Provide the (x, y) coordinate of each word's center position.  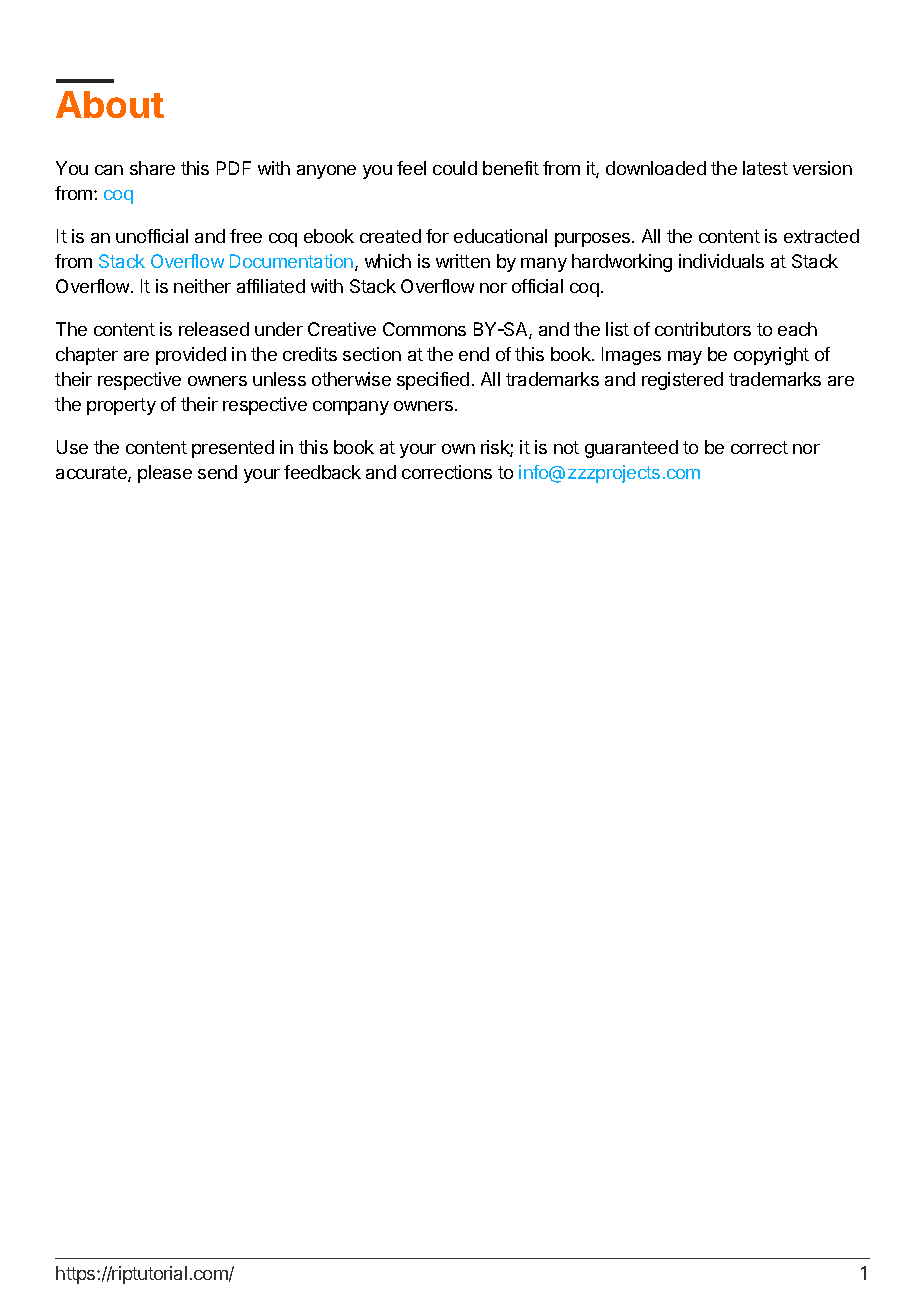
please (165, 474)
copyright (771, 356)
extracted (821, 236)
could (455, 168)
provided (191, 356)
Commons (424, 329)
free (246, 236)
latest (765, 168)
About (110, 104)
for (437, 236)
